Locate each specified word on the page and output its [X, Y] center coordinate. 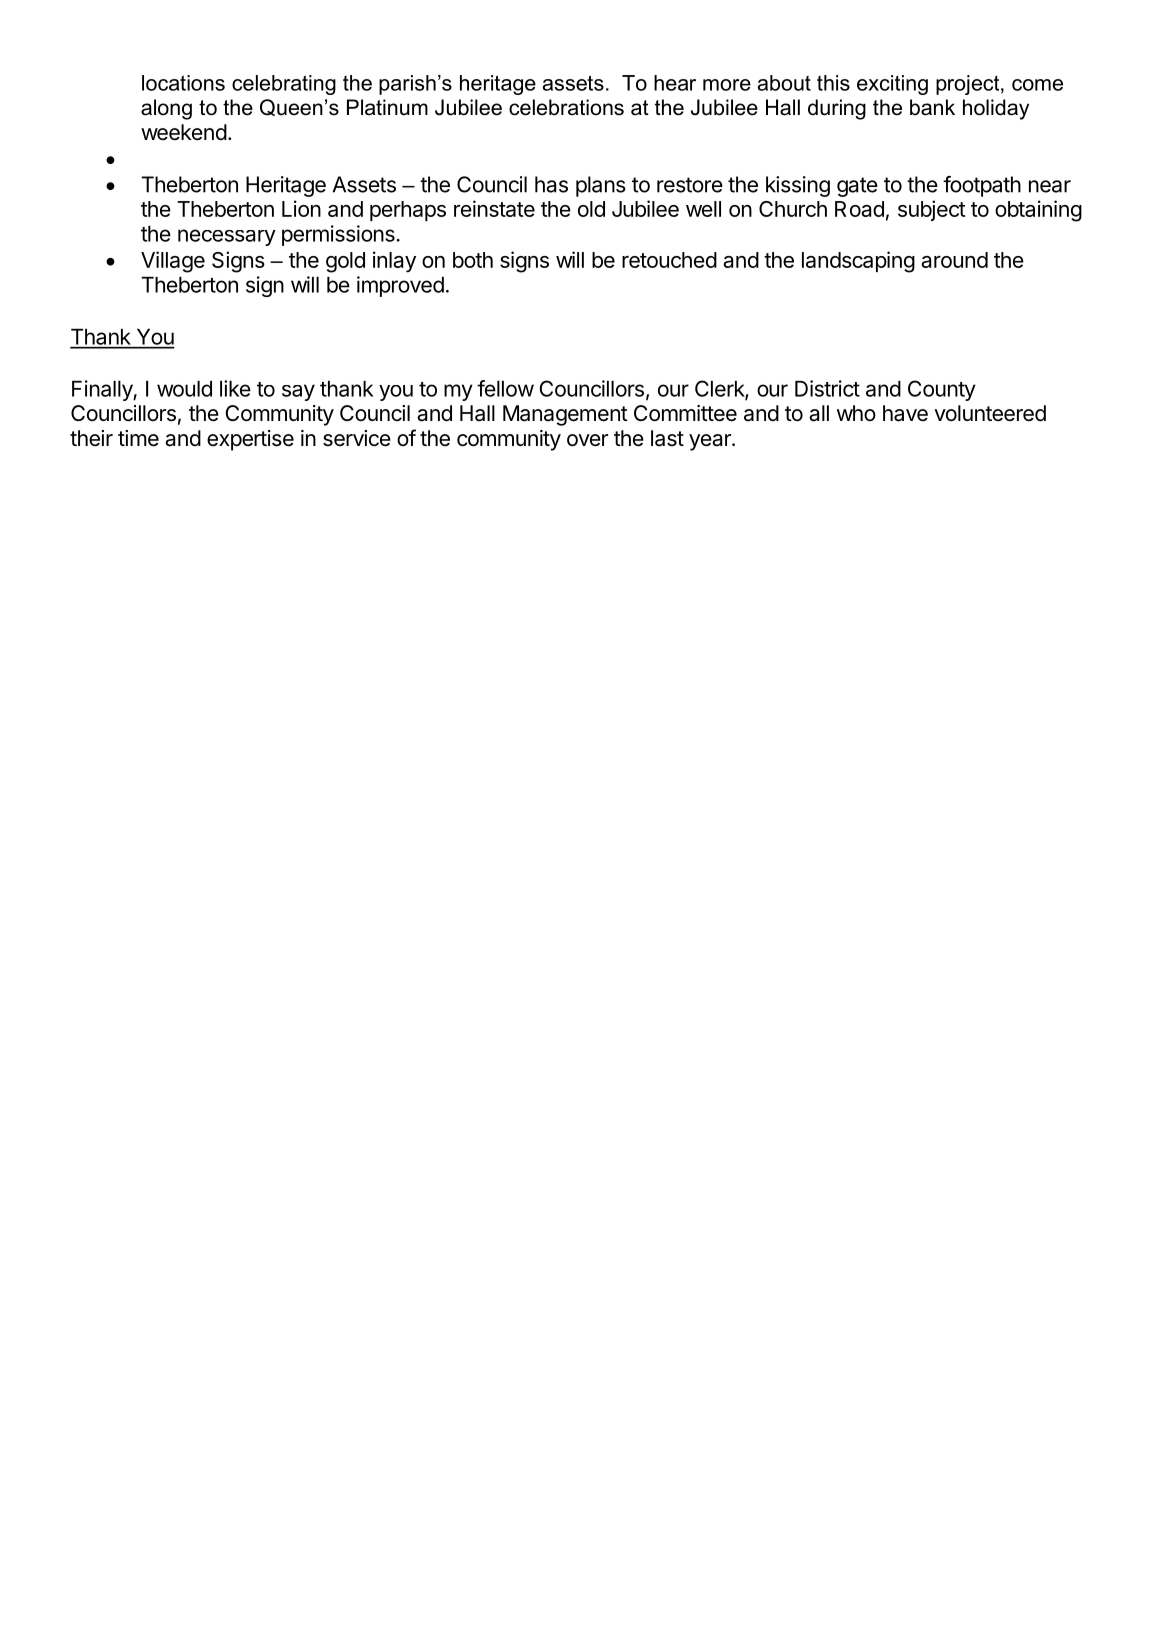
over [587, 440]
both [473, 260]
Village [173, 262]
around [954, 260]
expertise [250, 440]
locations [183, 83]
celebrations [566, 107]
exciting [892, 85]
